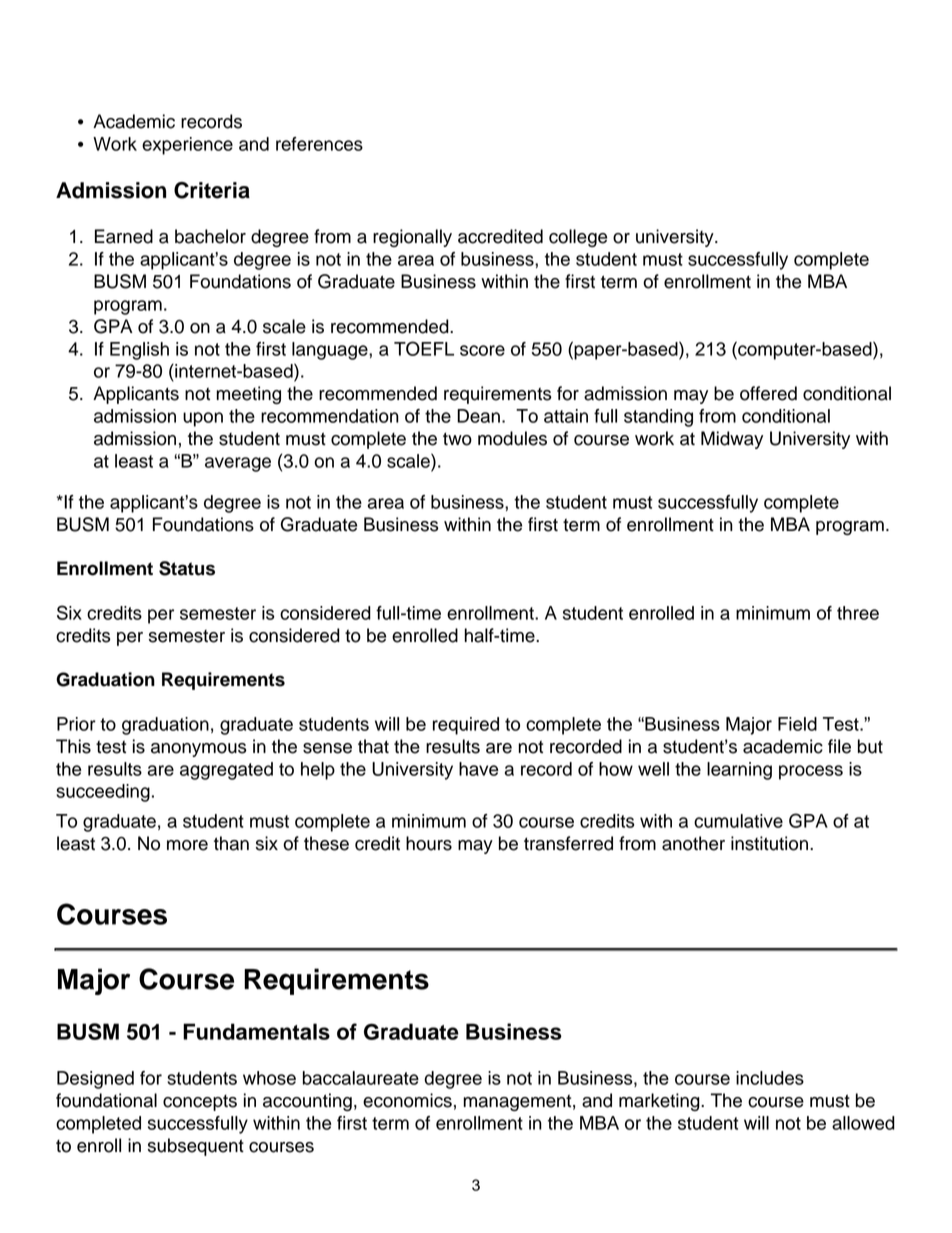 This screenshot has height=1233, width=952. I want to click on concepts, so click(200, 1103).
